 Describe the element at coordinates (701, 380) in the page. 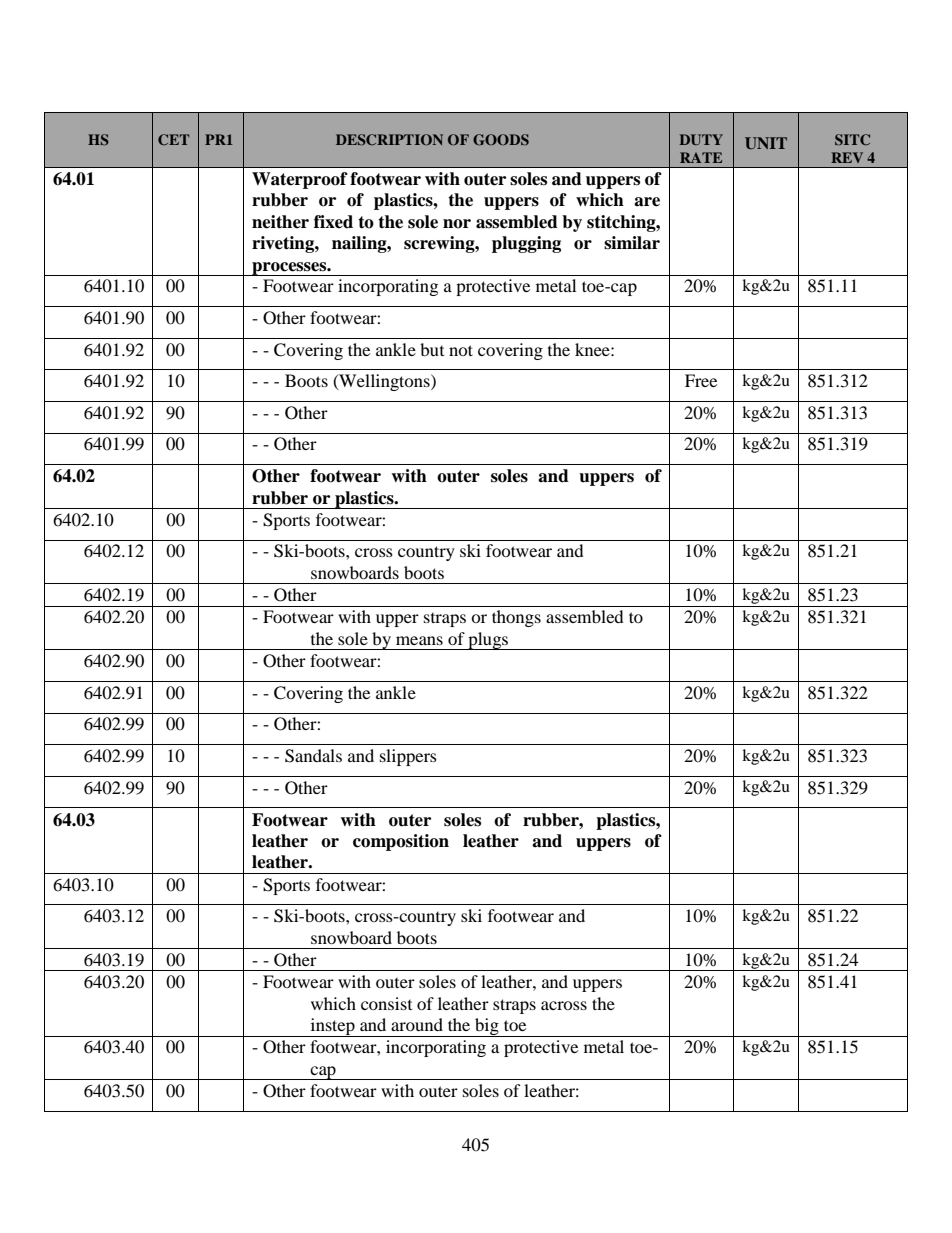

I see `Free` at that location.
